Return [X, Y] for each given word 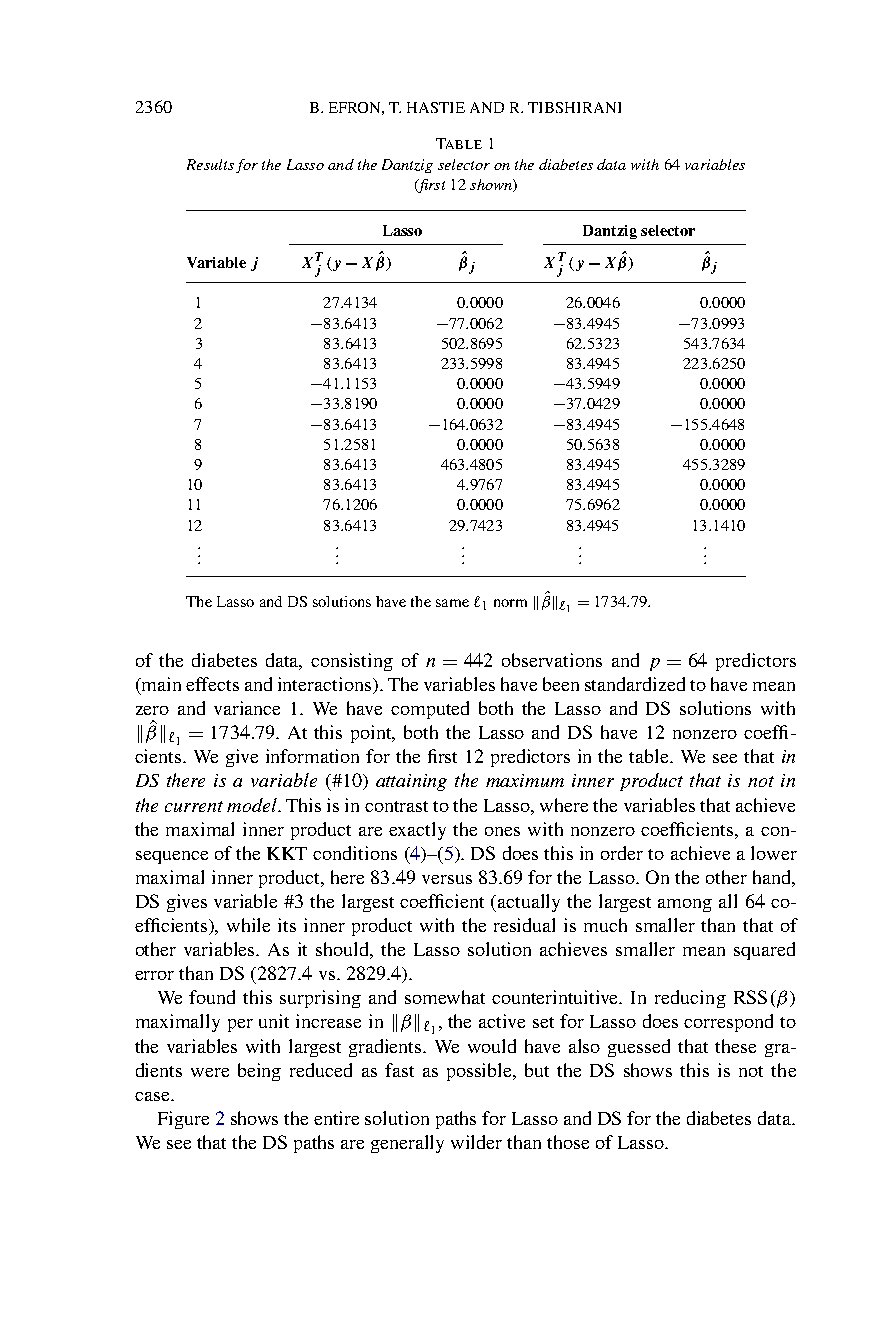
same [452, 603]
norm [510, 603]
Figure [183, 1120]
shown [492, 185]
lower [774, 853]
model [253, 805]
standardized [635, 684]
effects [212, 684]
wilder [476, 1142]
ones [502, 831]
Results [210, 164]
